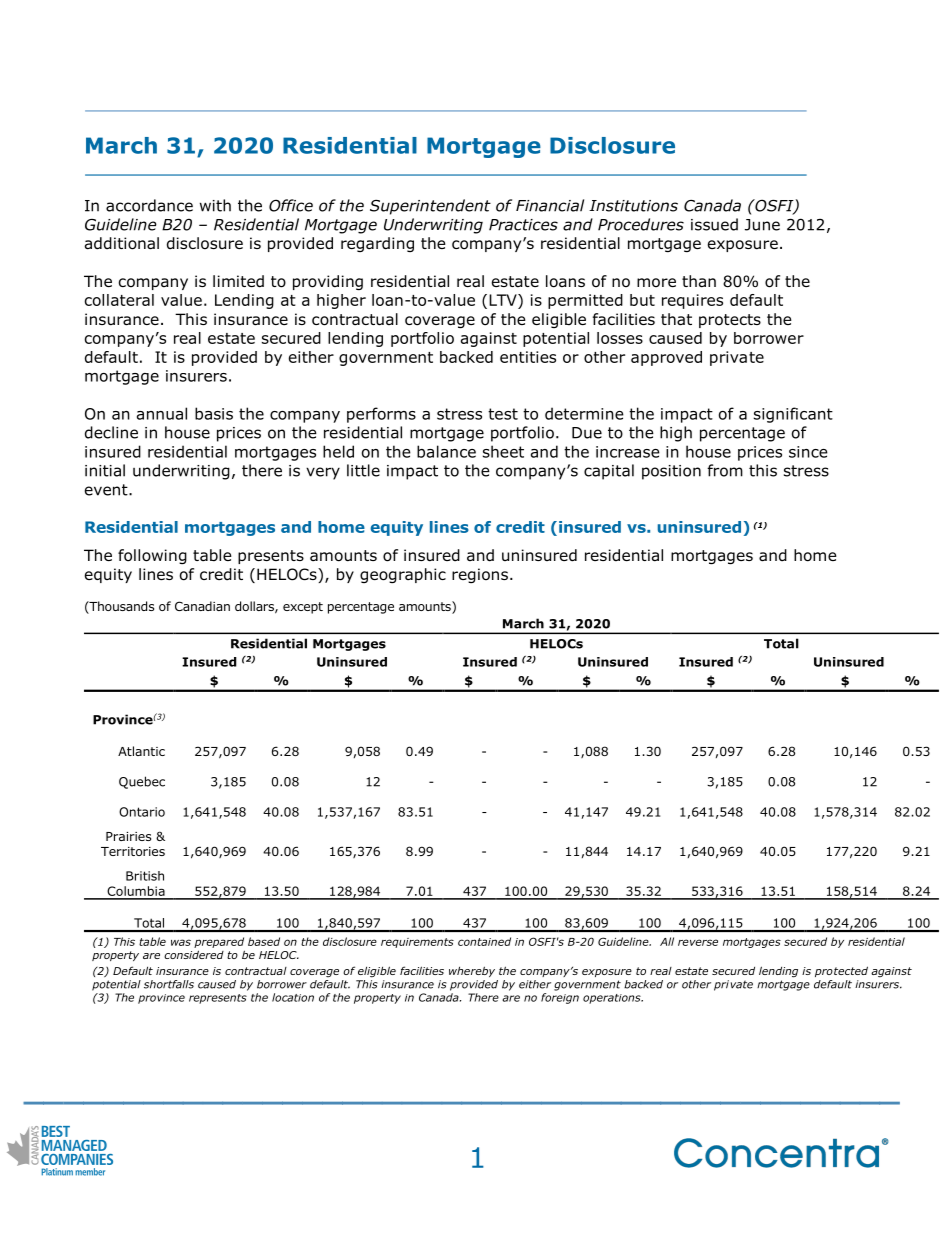 Image resolution: width=952 pixels, height=1233 pixels. What do you see at coordinates (480, 575) in the screenshot?
I see `regions` at bounding box center [480, 575].
